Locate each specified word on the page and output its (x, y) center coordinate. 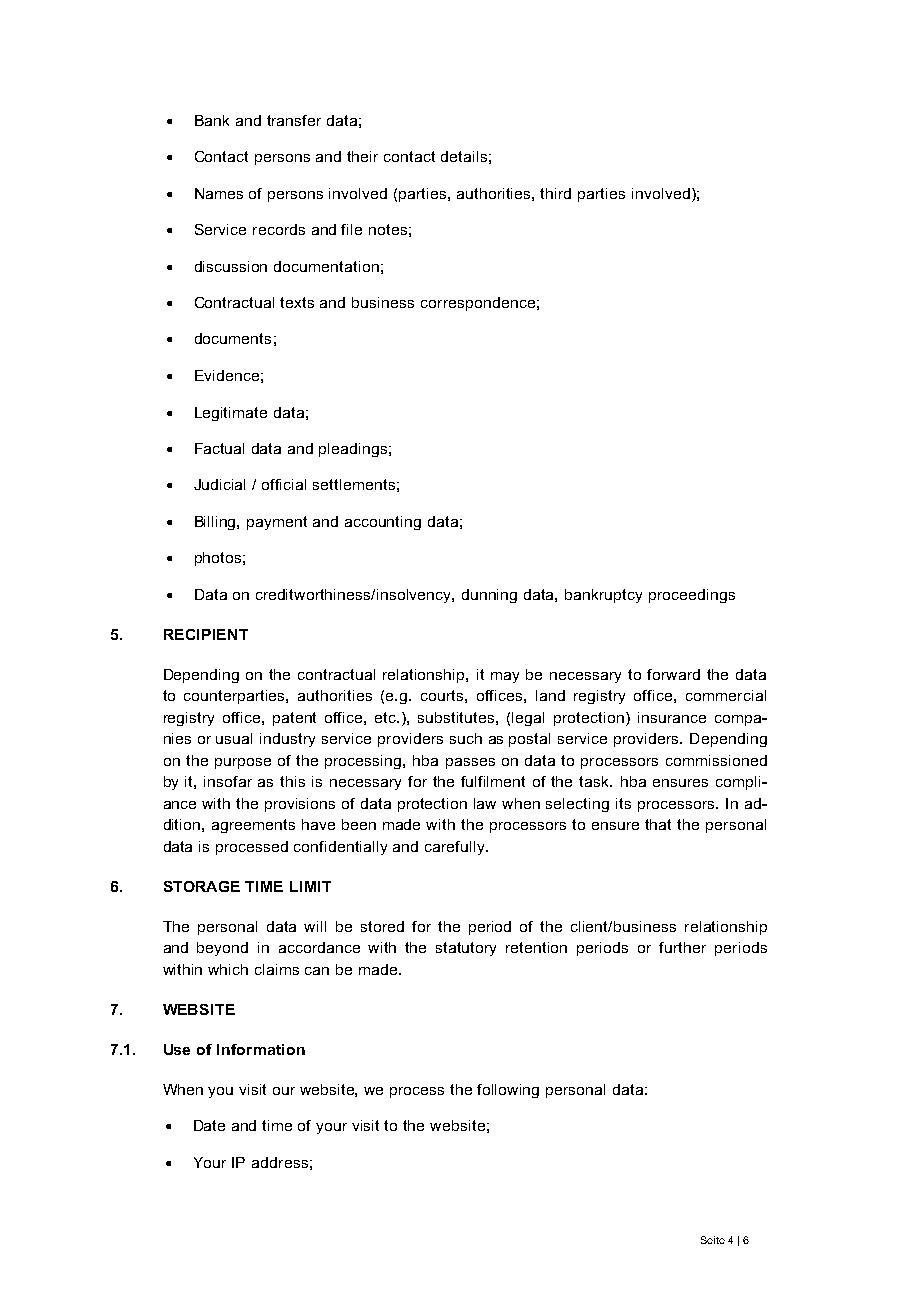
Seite (713, 1240)
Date (209, 1125)
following (508, 1091)
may (505, 677)
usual (234, 738)
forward (673, 674)
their (362, 156)
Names (219, 193)
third (555, 193)
